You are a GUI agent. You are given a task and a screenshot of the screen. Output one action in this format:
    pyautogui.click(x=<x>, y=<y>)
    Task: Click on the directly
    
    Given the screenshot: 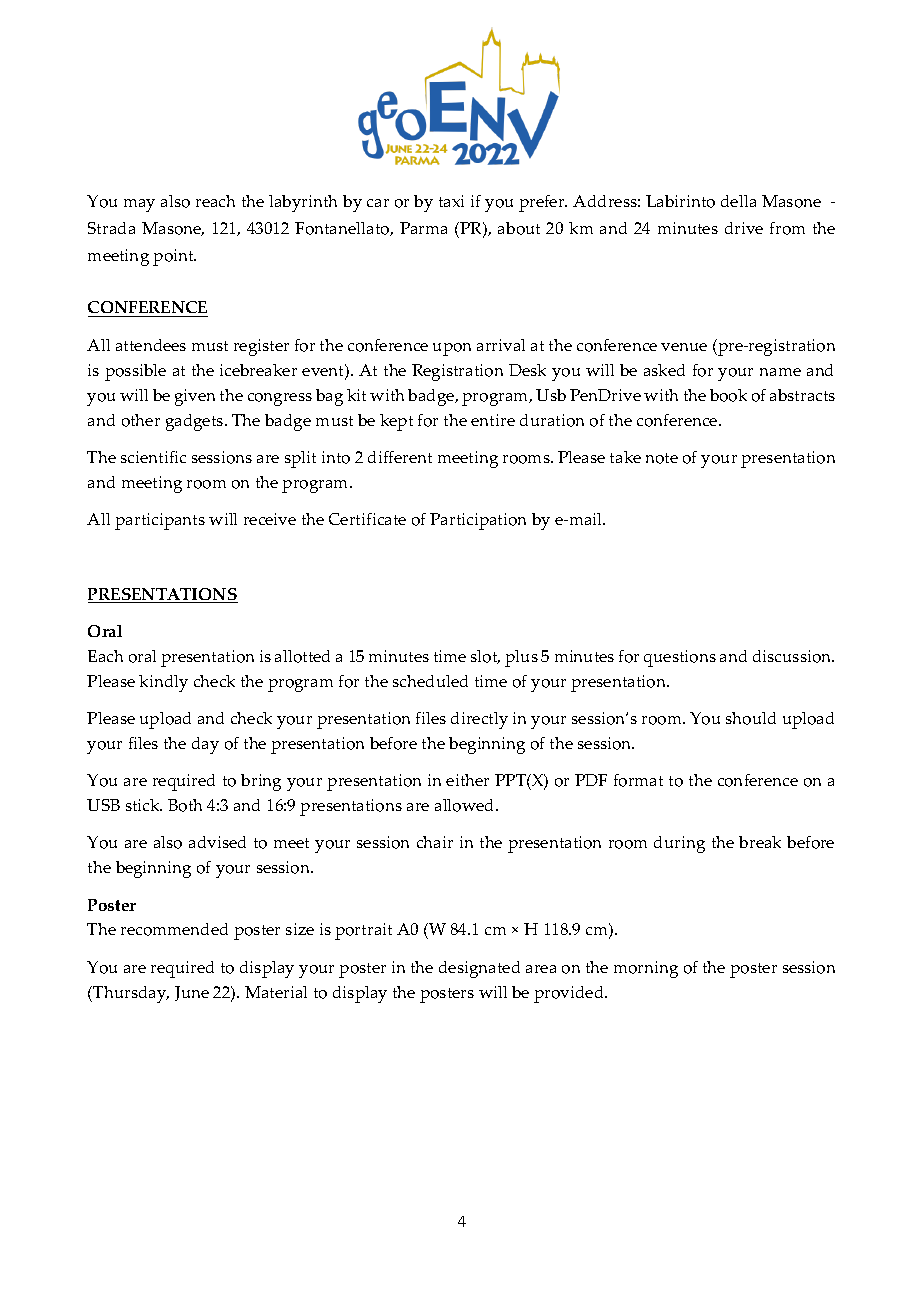 What is the action you would take?
    pyautogui.click(x=479, y=720)
